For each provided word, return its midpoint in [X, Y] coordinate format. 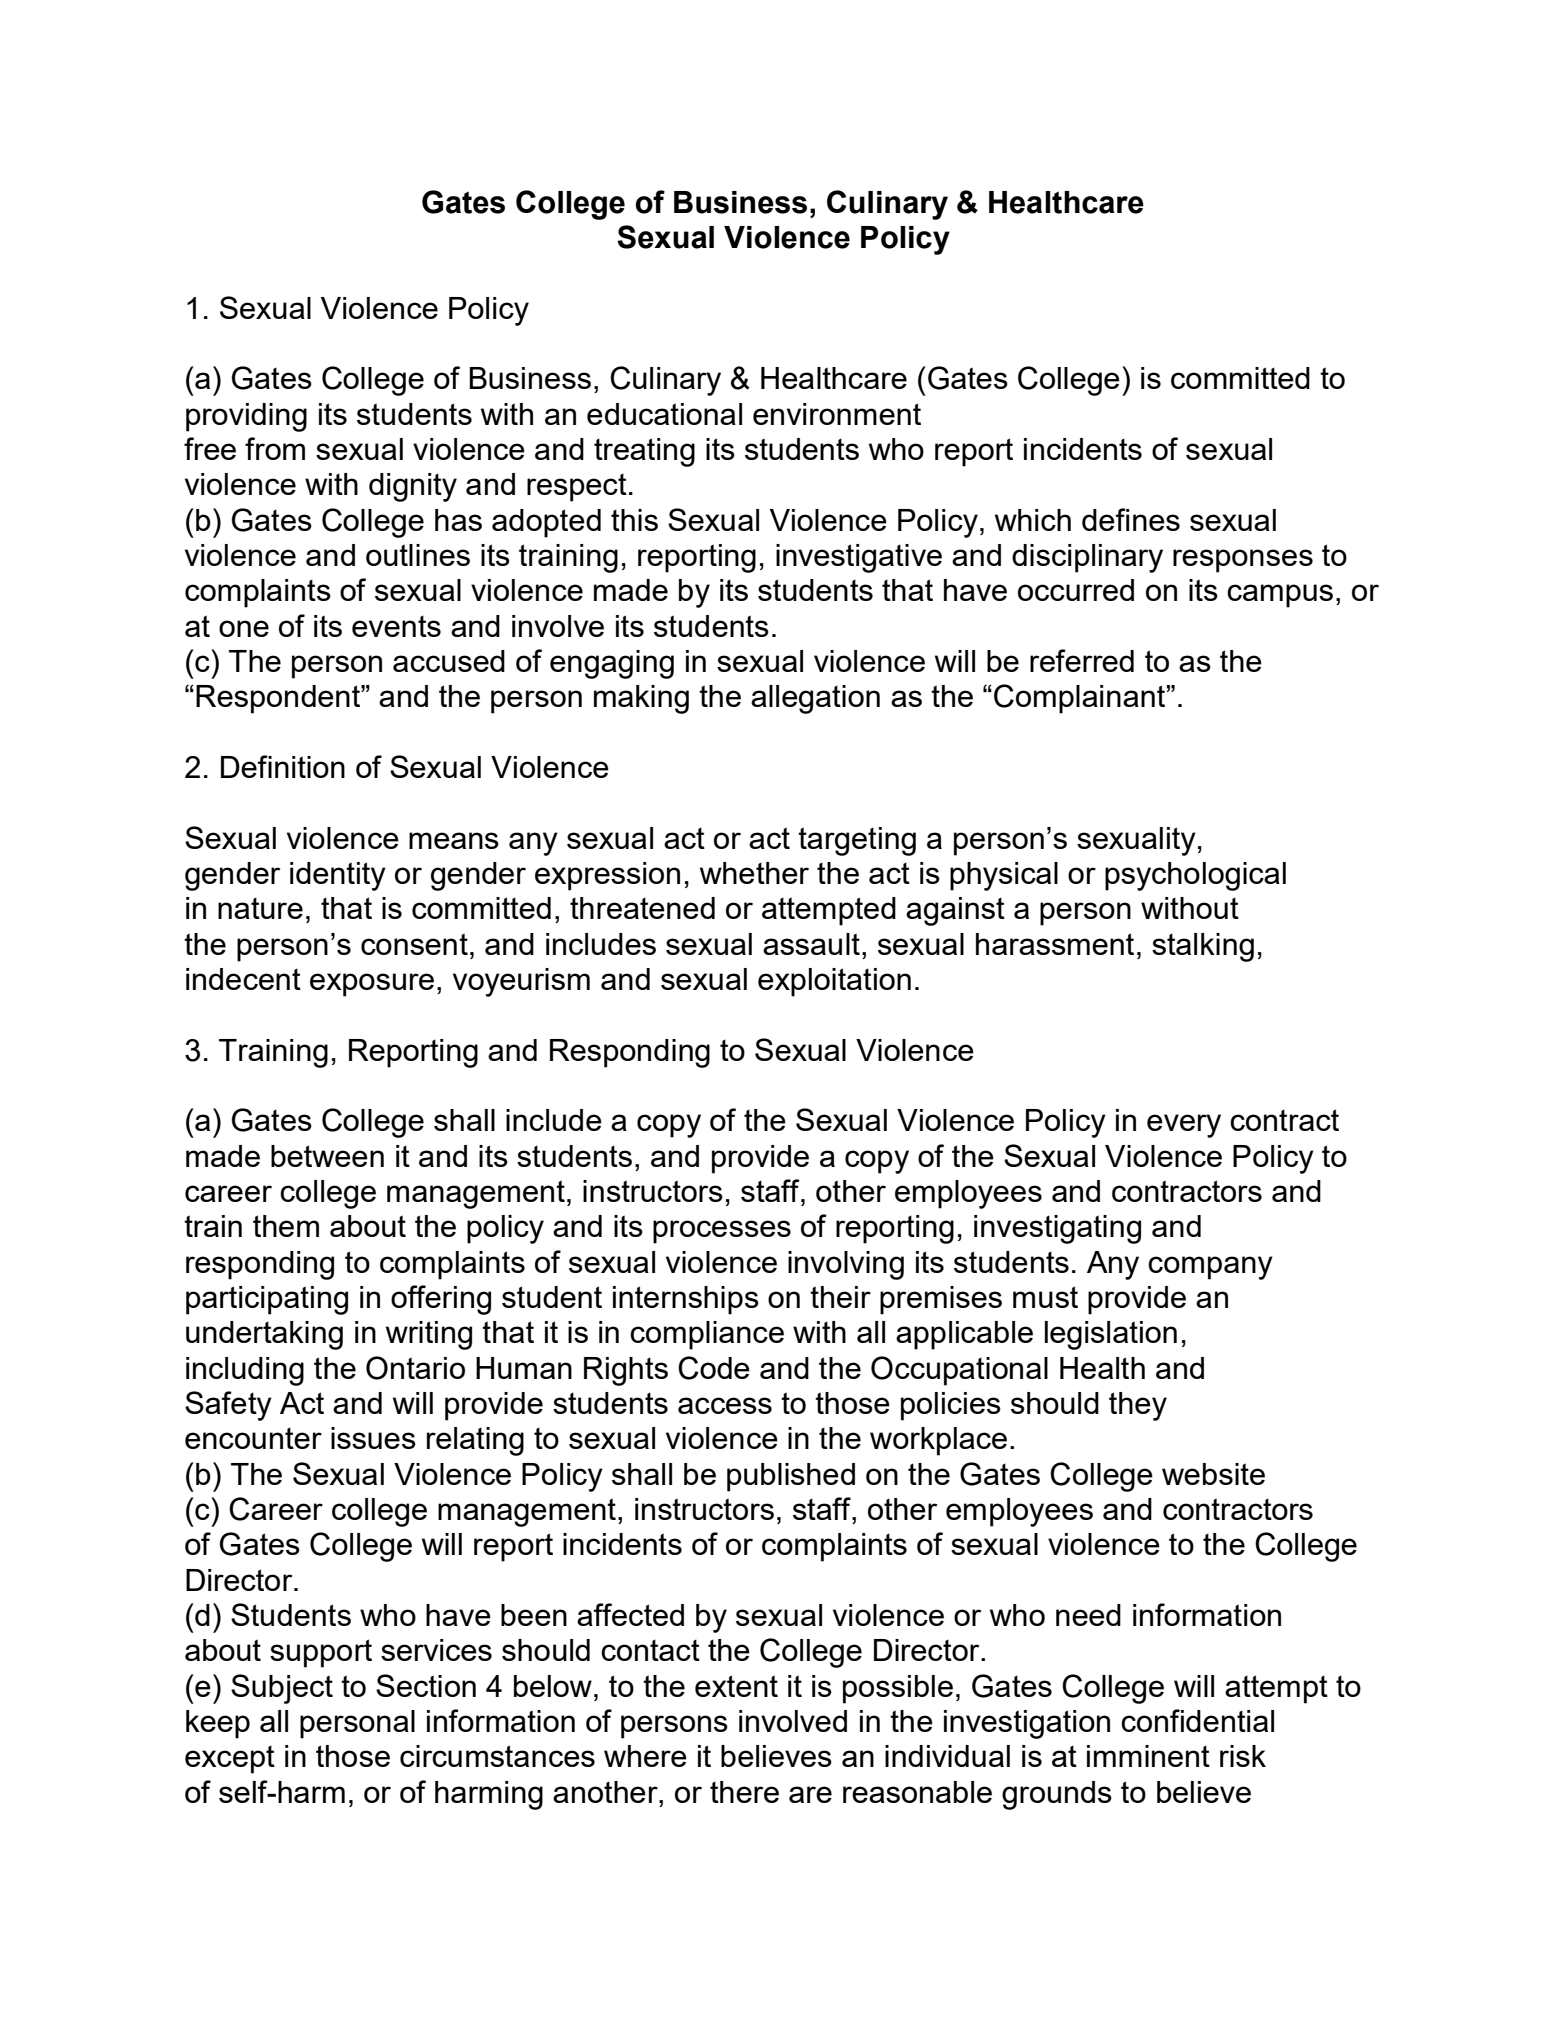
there [744, 1792]
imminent [1148, 1756]
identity [338, 876]
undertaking [264, 1335]
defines [1131, 519]
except [230, 1760]
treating [644, 452]
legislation [1111, 1335]
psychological [1195, 876]
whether [754, 873]
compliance [707, 1335]
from [275, 448]
